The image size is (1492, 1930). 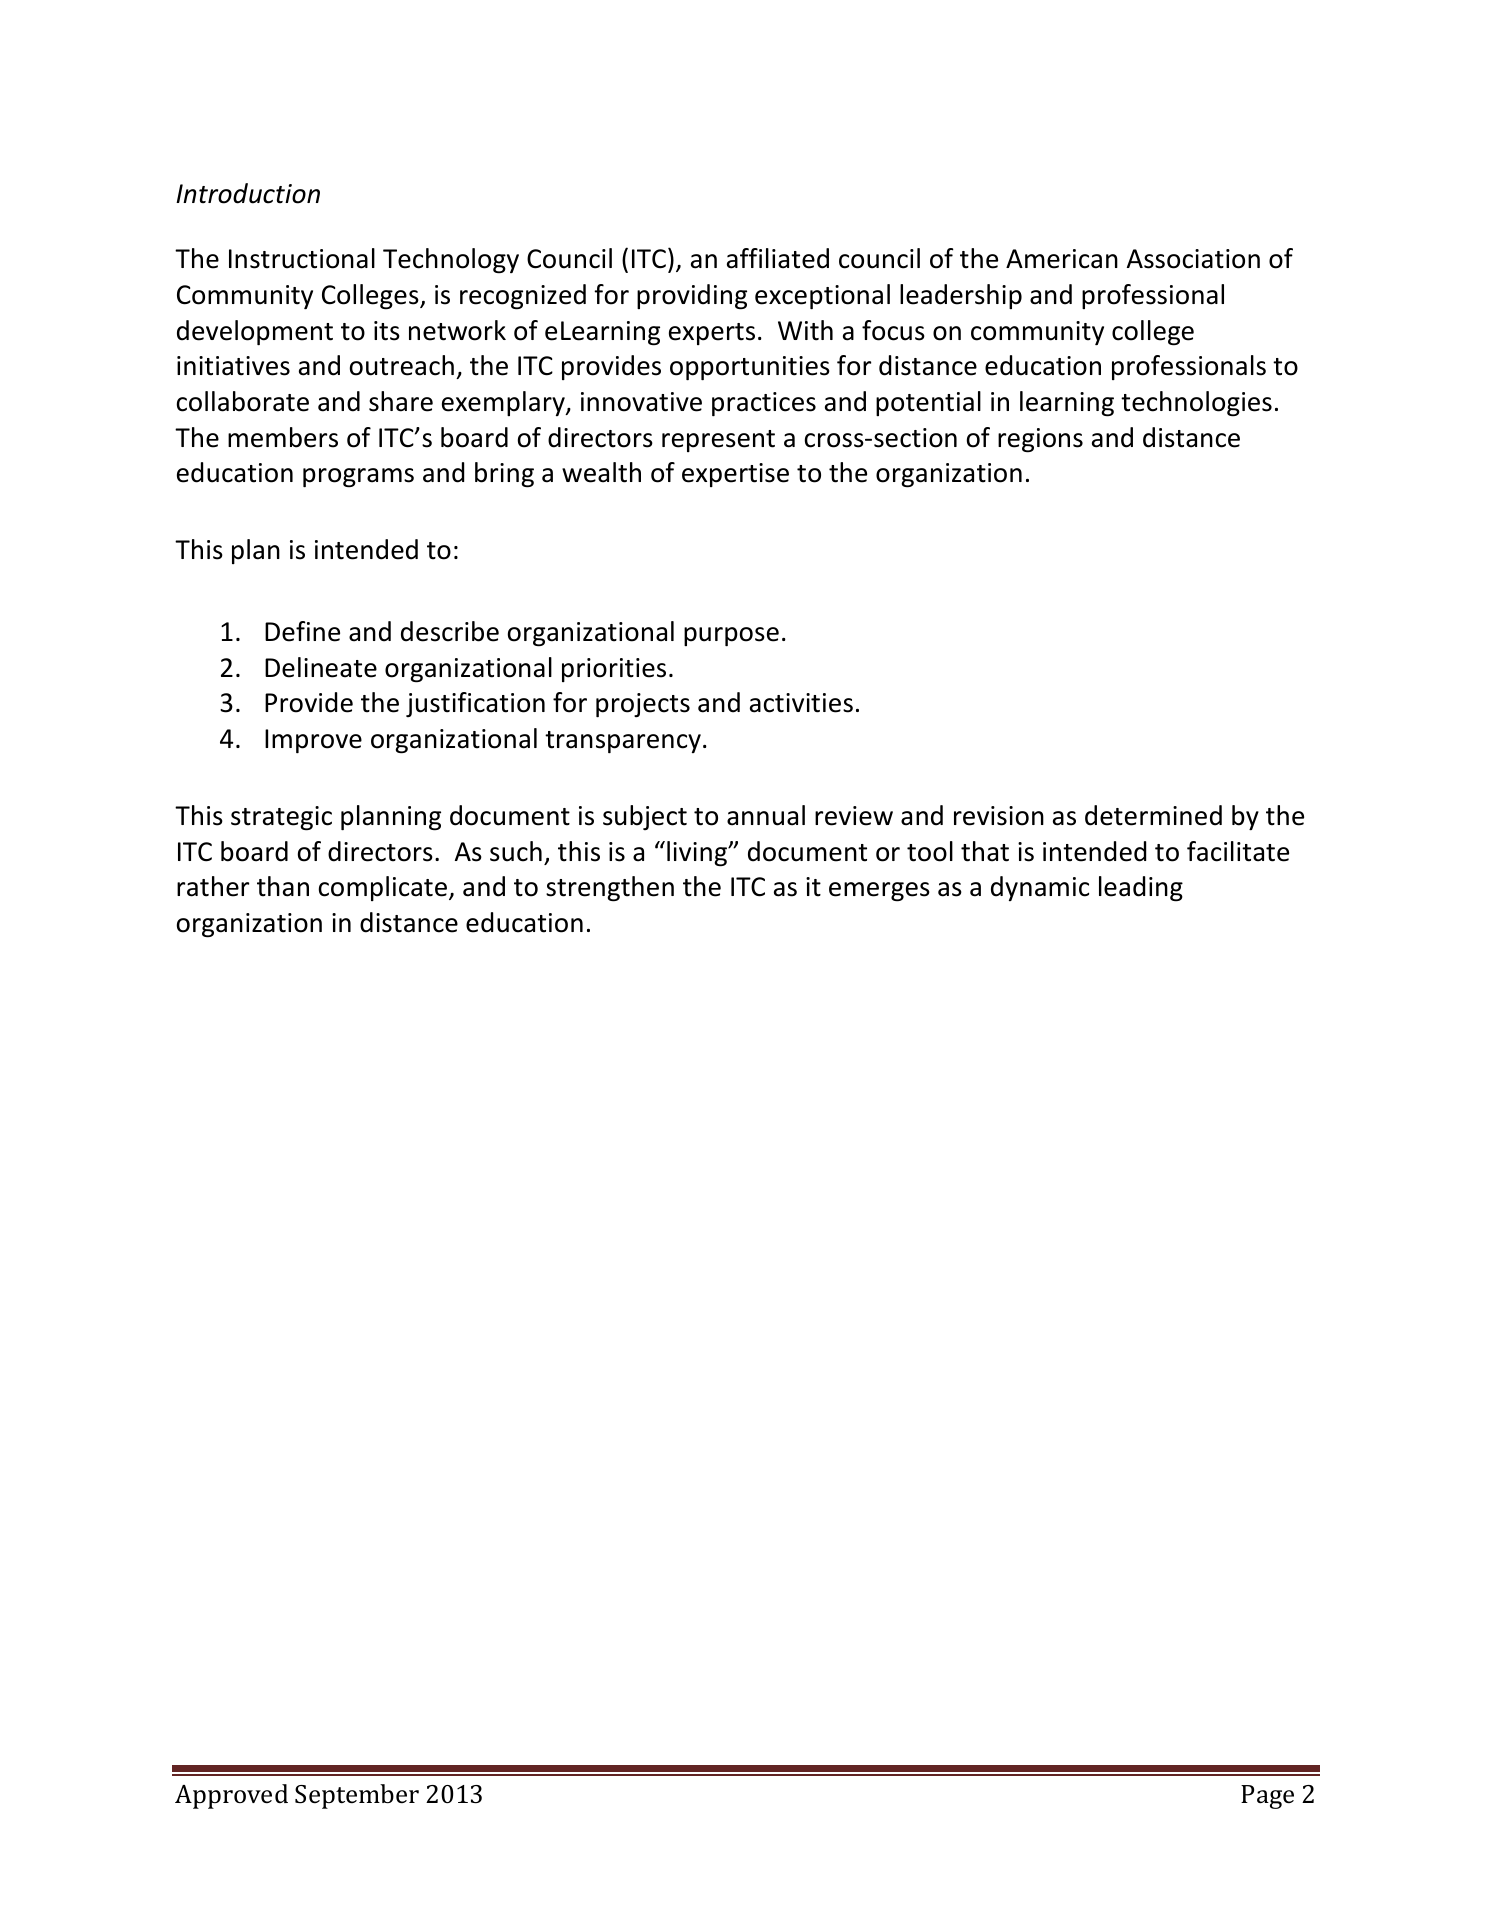 I want to click on its, so click(x=387, y=331).
